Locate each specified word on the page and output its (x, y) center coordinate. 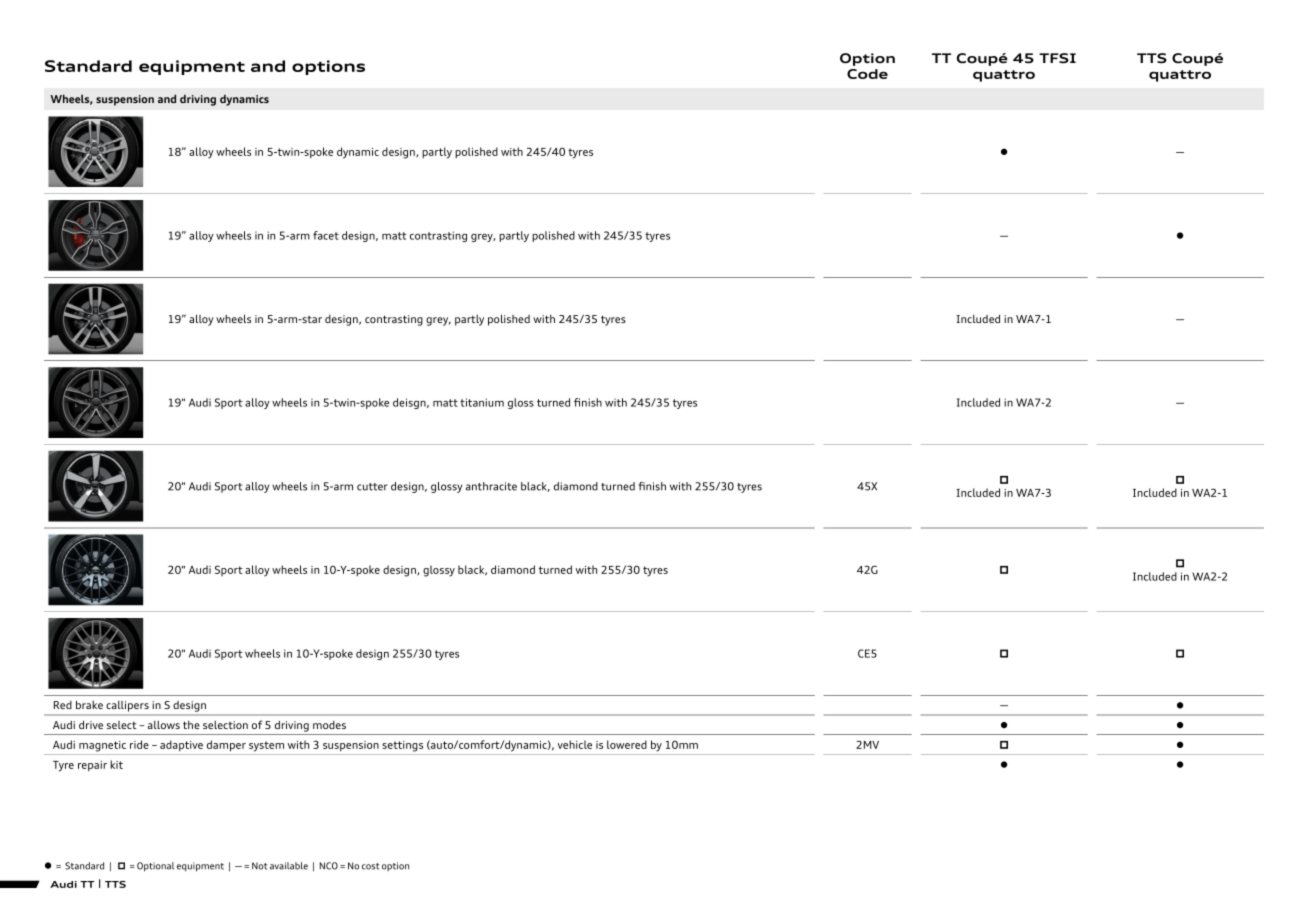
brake (89, 704)
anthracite (491, 486)
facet (326, 235)
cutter (372, 487)
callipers (127, 706)
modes (329, 725)
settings (402, 746)
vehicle (574, 744)
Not (259, 866)
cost (370, 866)
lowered (627, 744)
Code (867, 74)
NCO (329, 866)
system (266, 746)
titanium (482, 402)
